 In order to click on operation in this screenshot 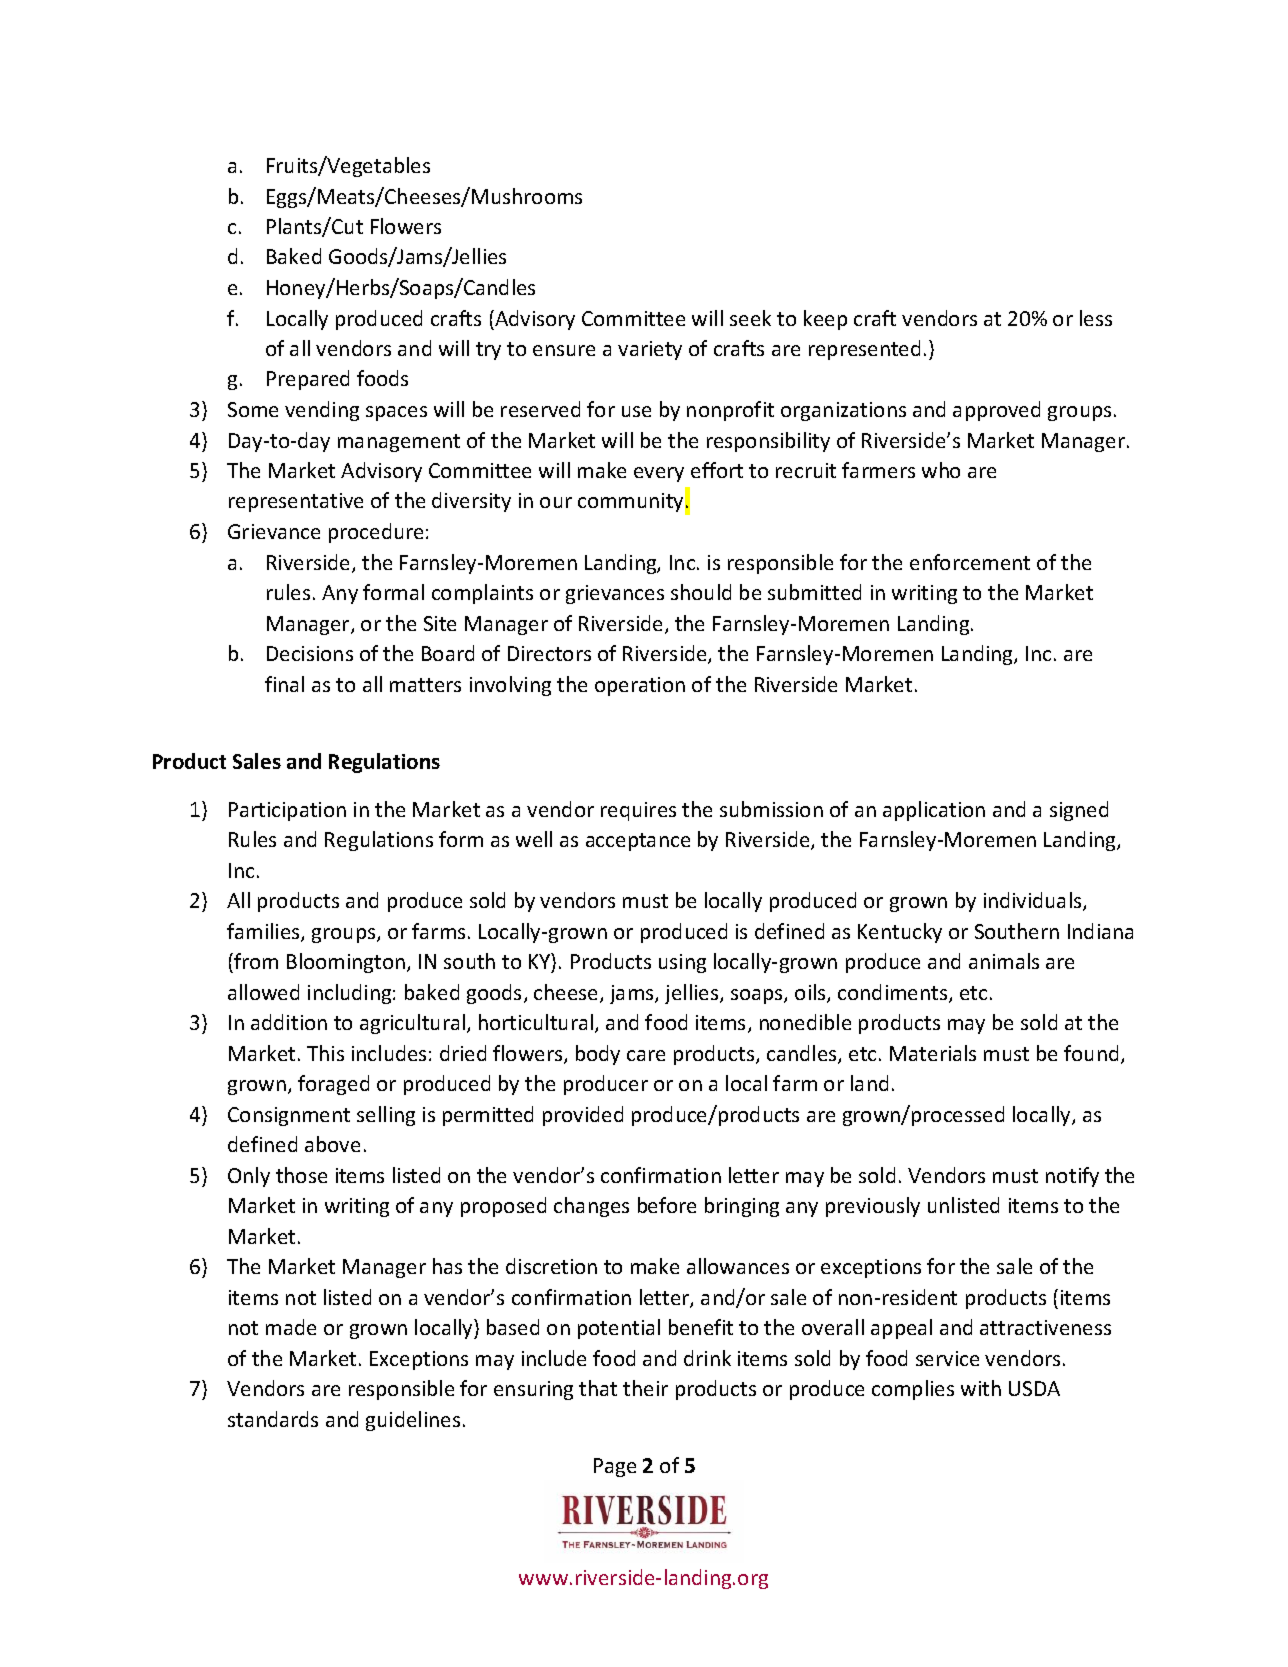, I will do `click(640, 686)`.
